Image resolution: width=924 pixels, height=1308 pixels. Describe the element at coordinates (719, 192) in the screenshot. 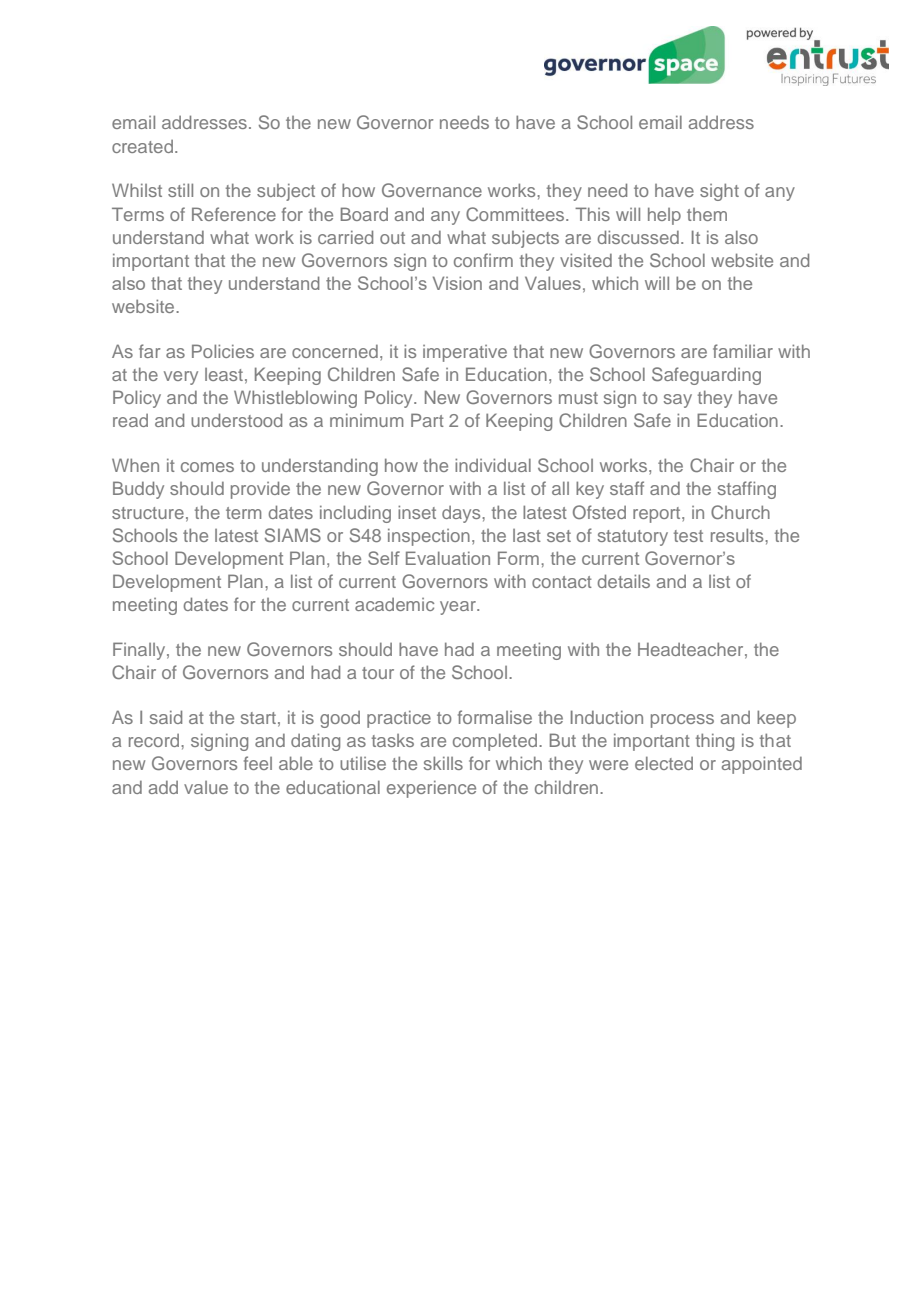

I see `sight` at that location.
